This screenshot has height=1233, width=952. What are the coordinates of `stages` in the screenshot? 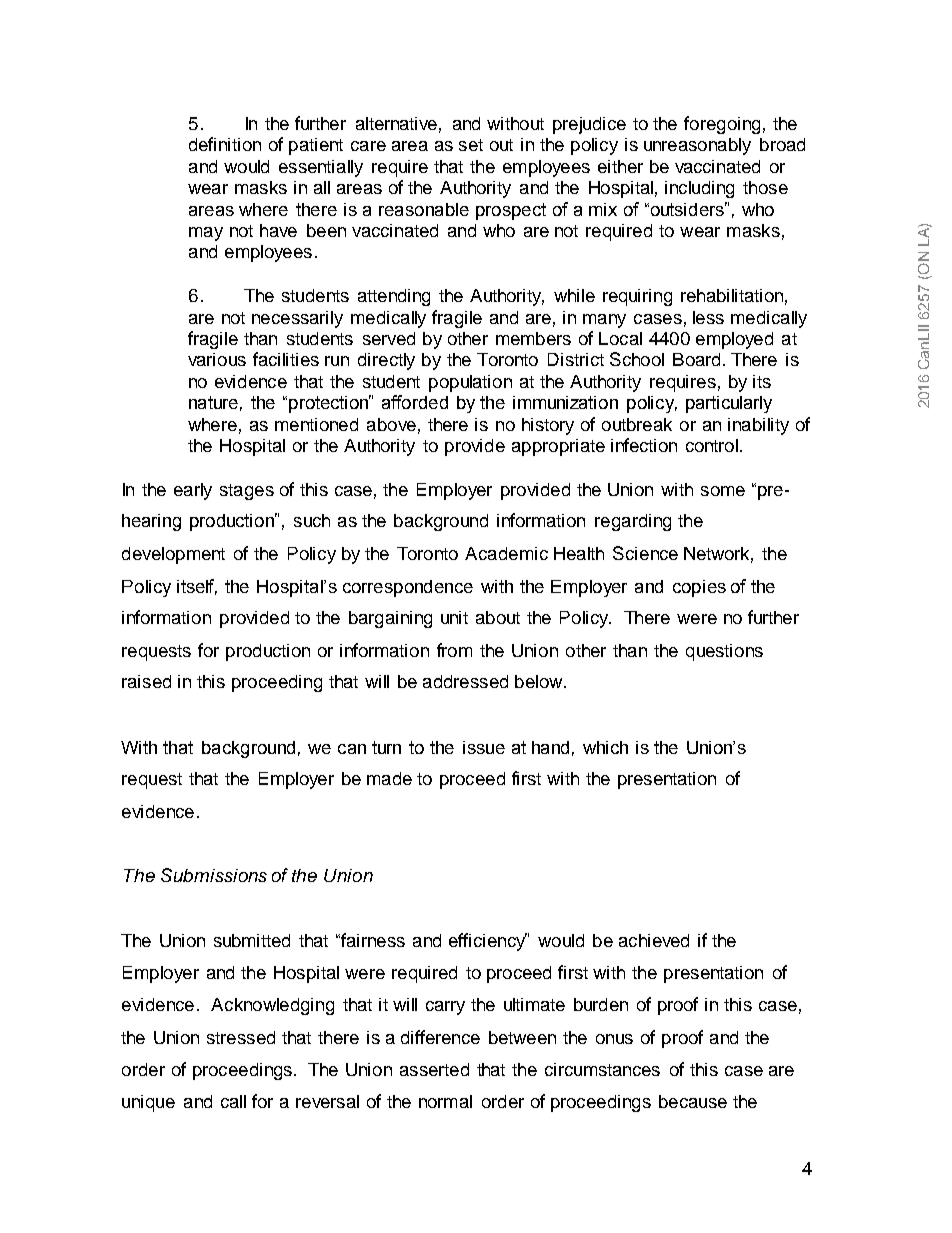 It's located at (247, 492).
